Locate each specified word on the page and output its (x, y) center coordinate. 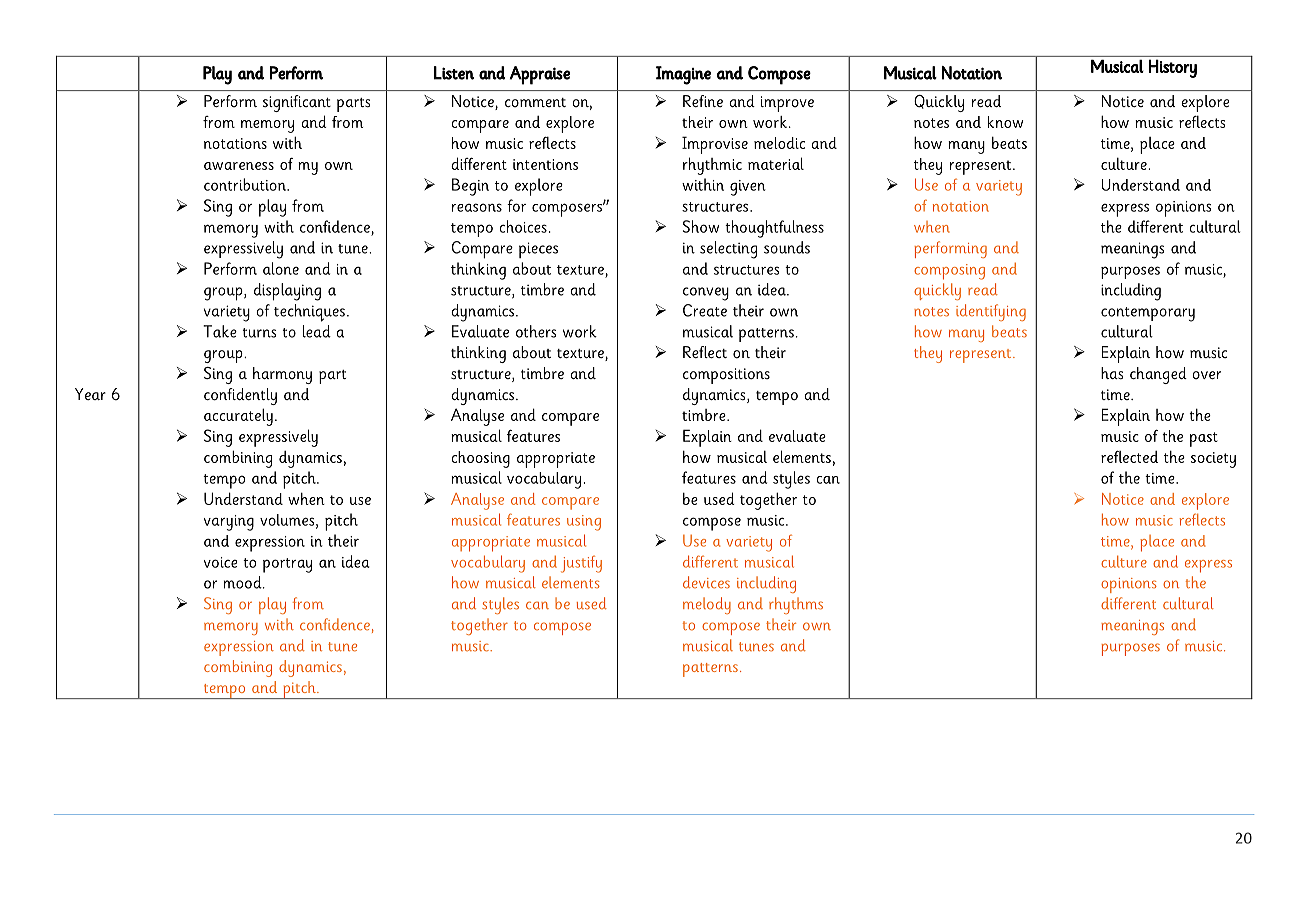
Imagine (683, 75)
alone (281, 268)
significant (297, 103)
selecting (728, 250)
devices (706, 582)
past (1204, 439)
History (1173, 68)
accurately (238, 417)
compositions (726, 376)
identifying (991, 312)
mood (243, 582)
